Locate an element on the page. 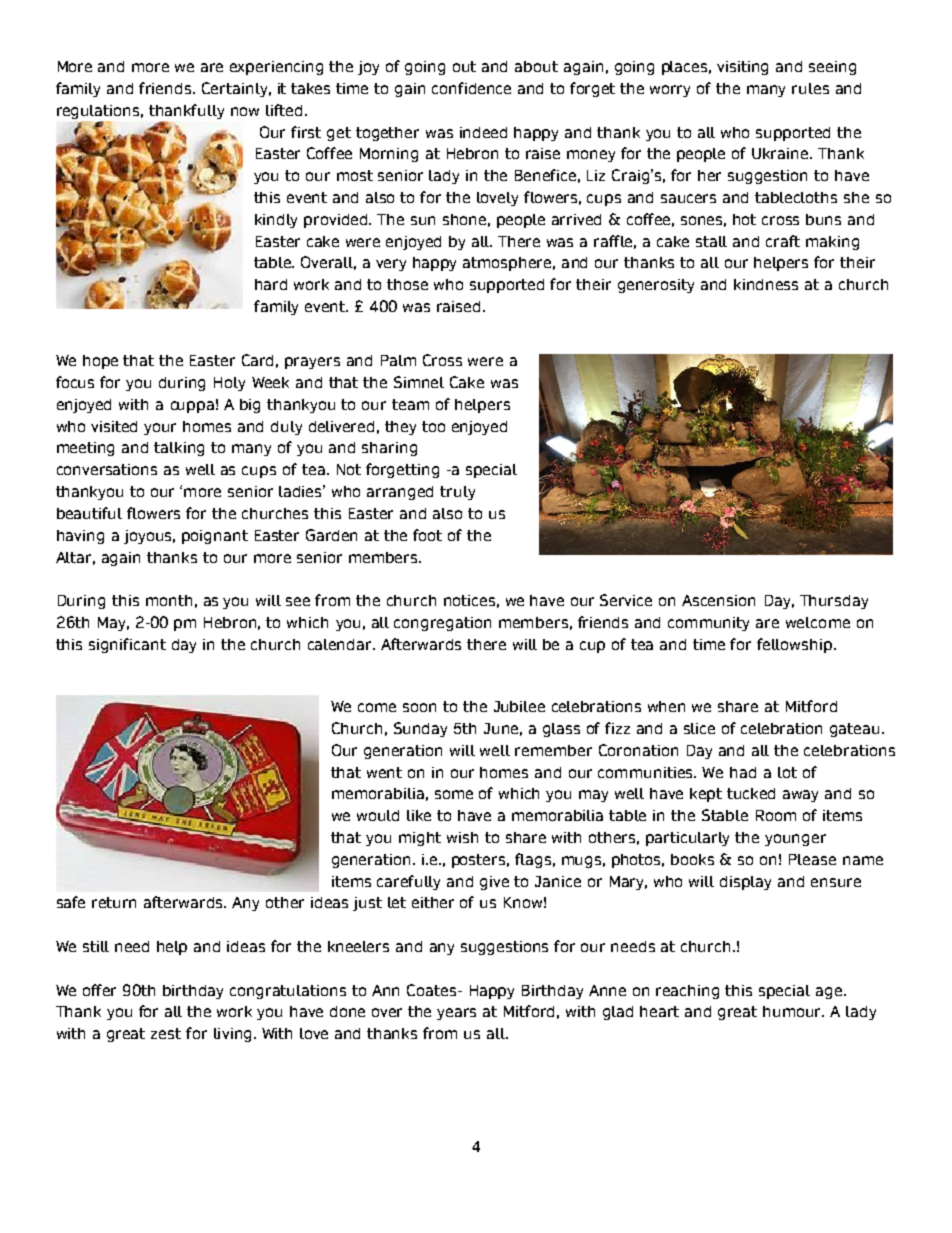  years is located at coordinates (456, 1014).
